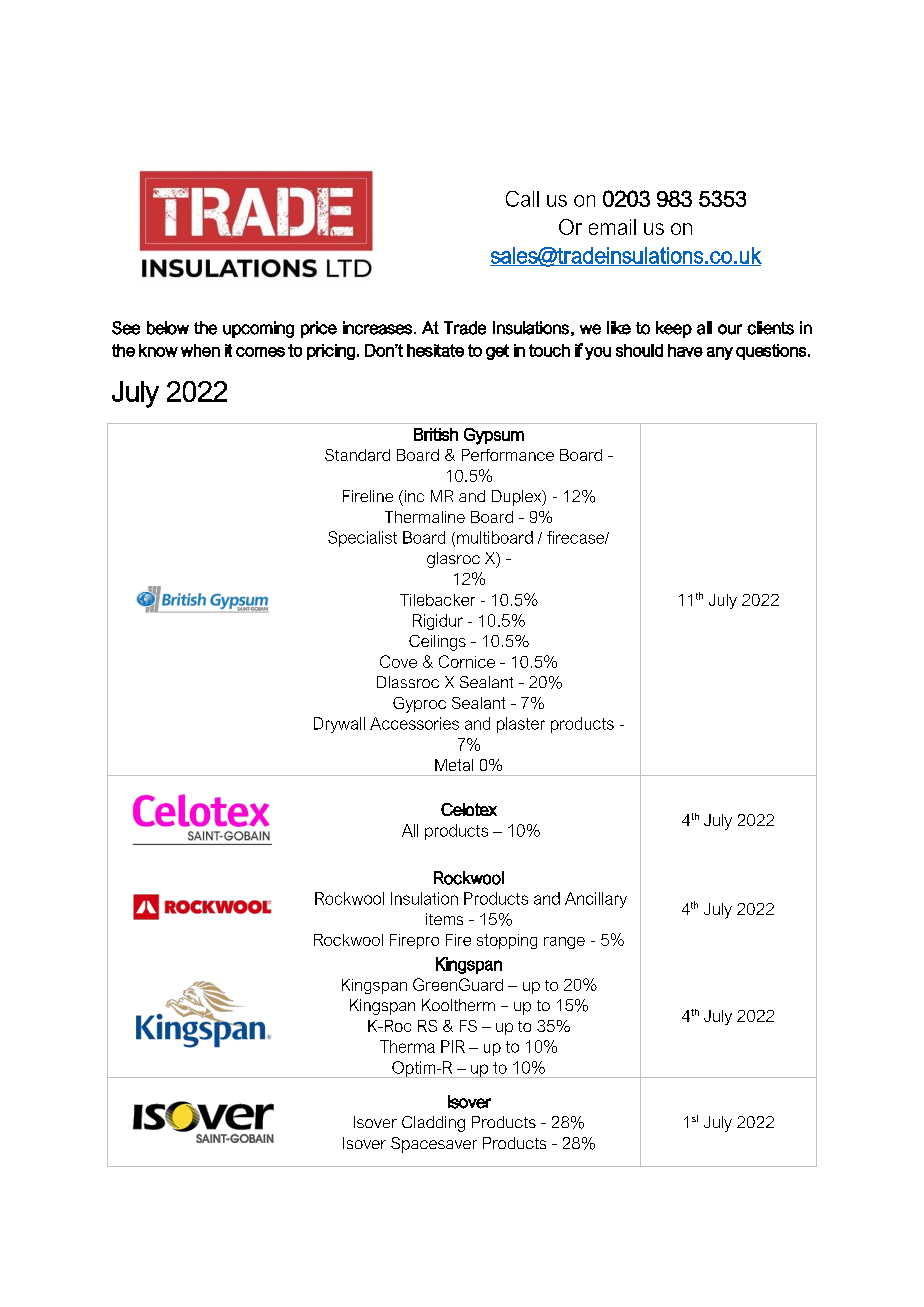  What do you see at coordinates (437, 643) in the document?
I see `Ceilings` at bounding box center [437, 643].
